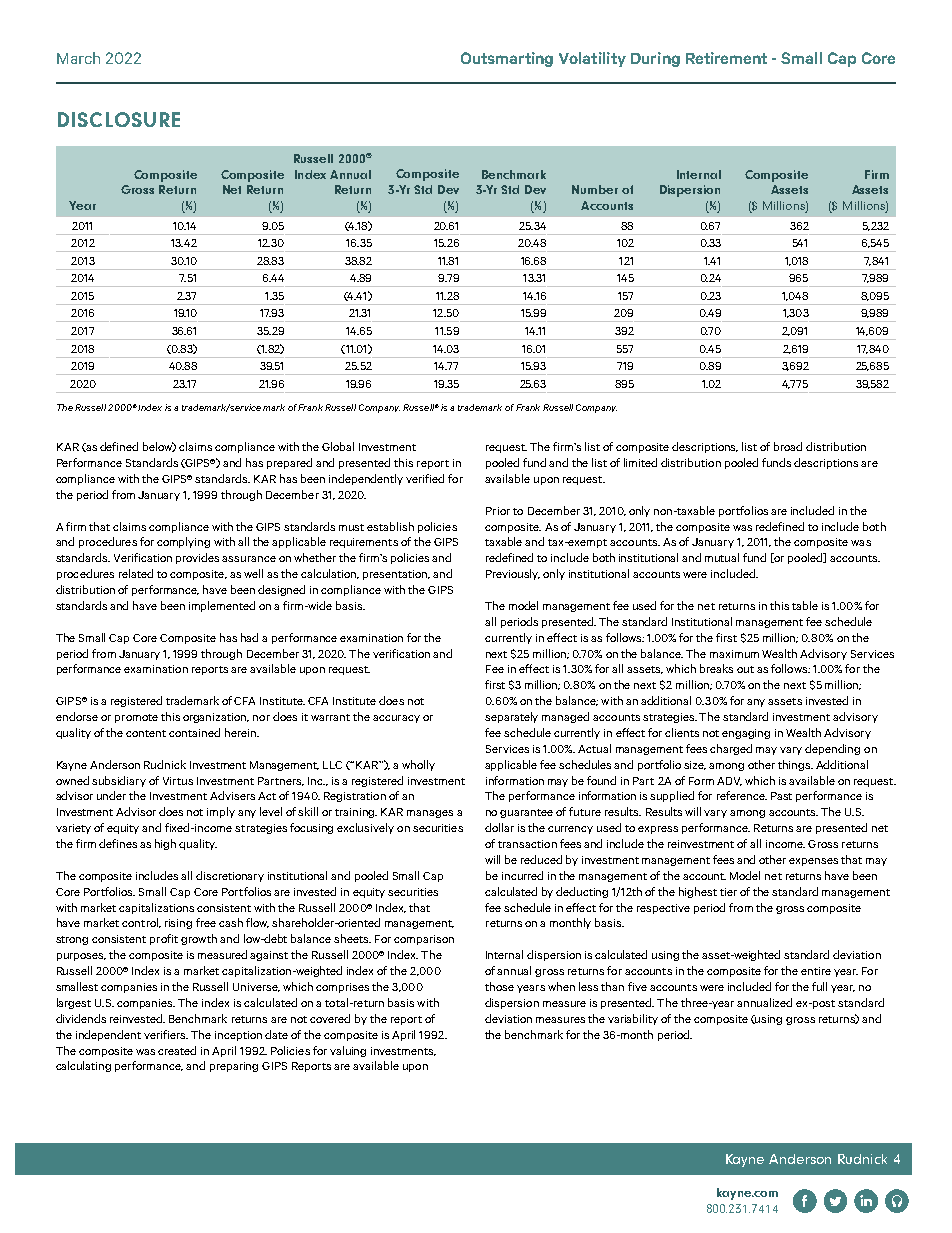 This document has height=1233, width=952. I want to click on manages, so click(430, 814).
